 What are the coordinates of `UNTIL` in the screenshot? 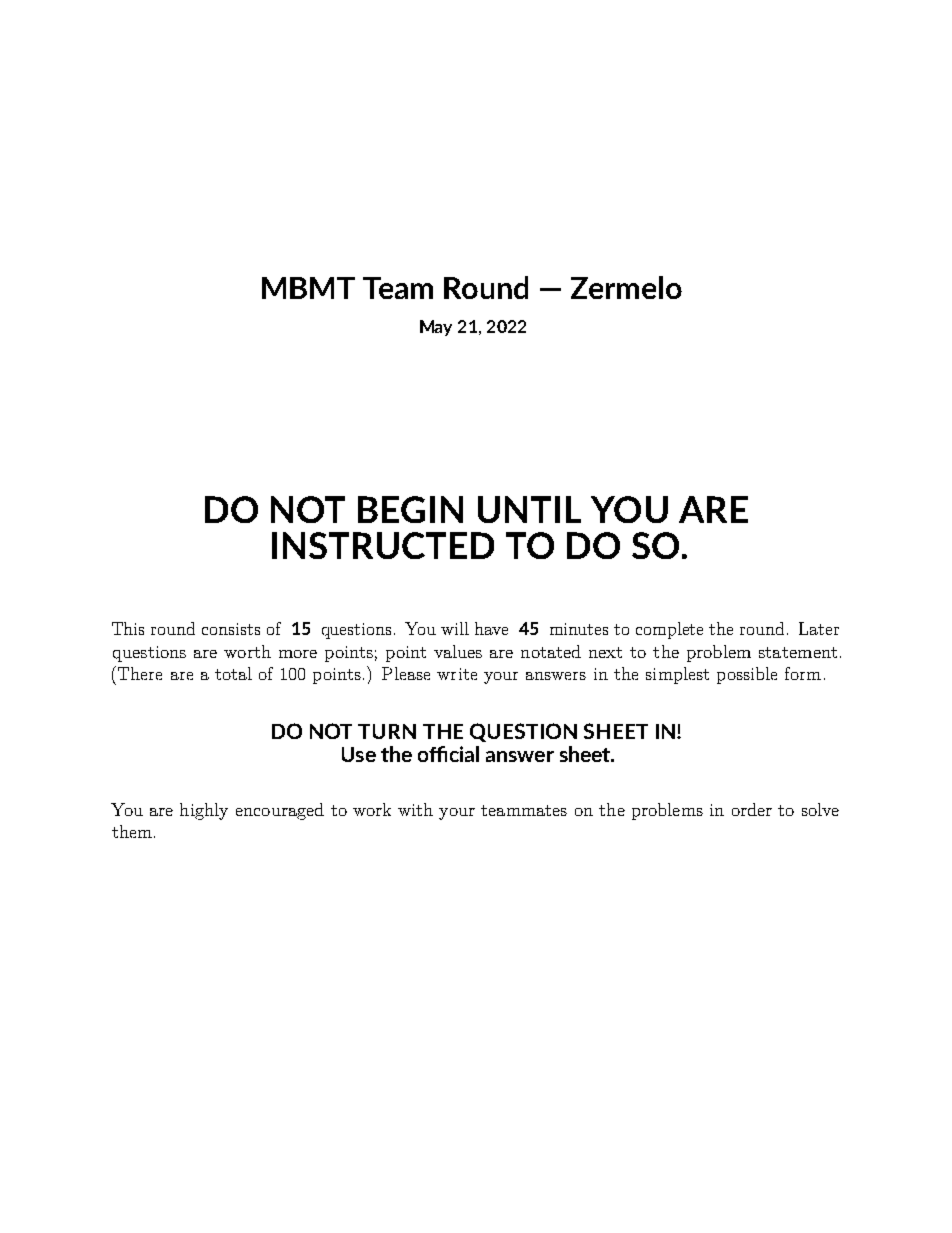 It's located at (529, 509).
